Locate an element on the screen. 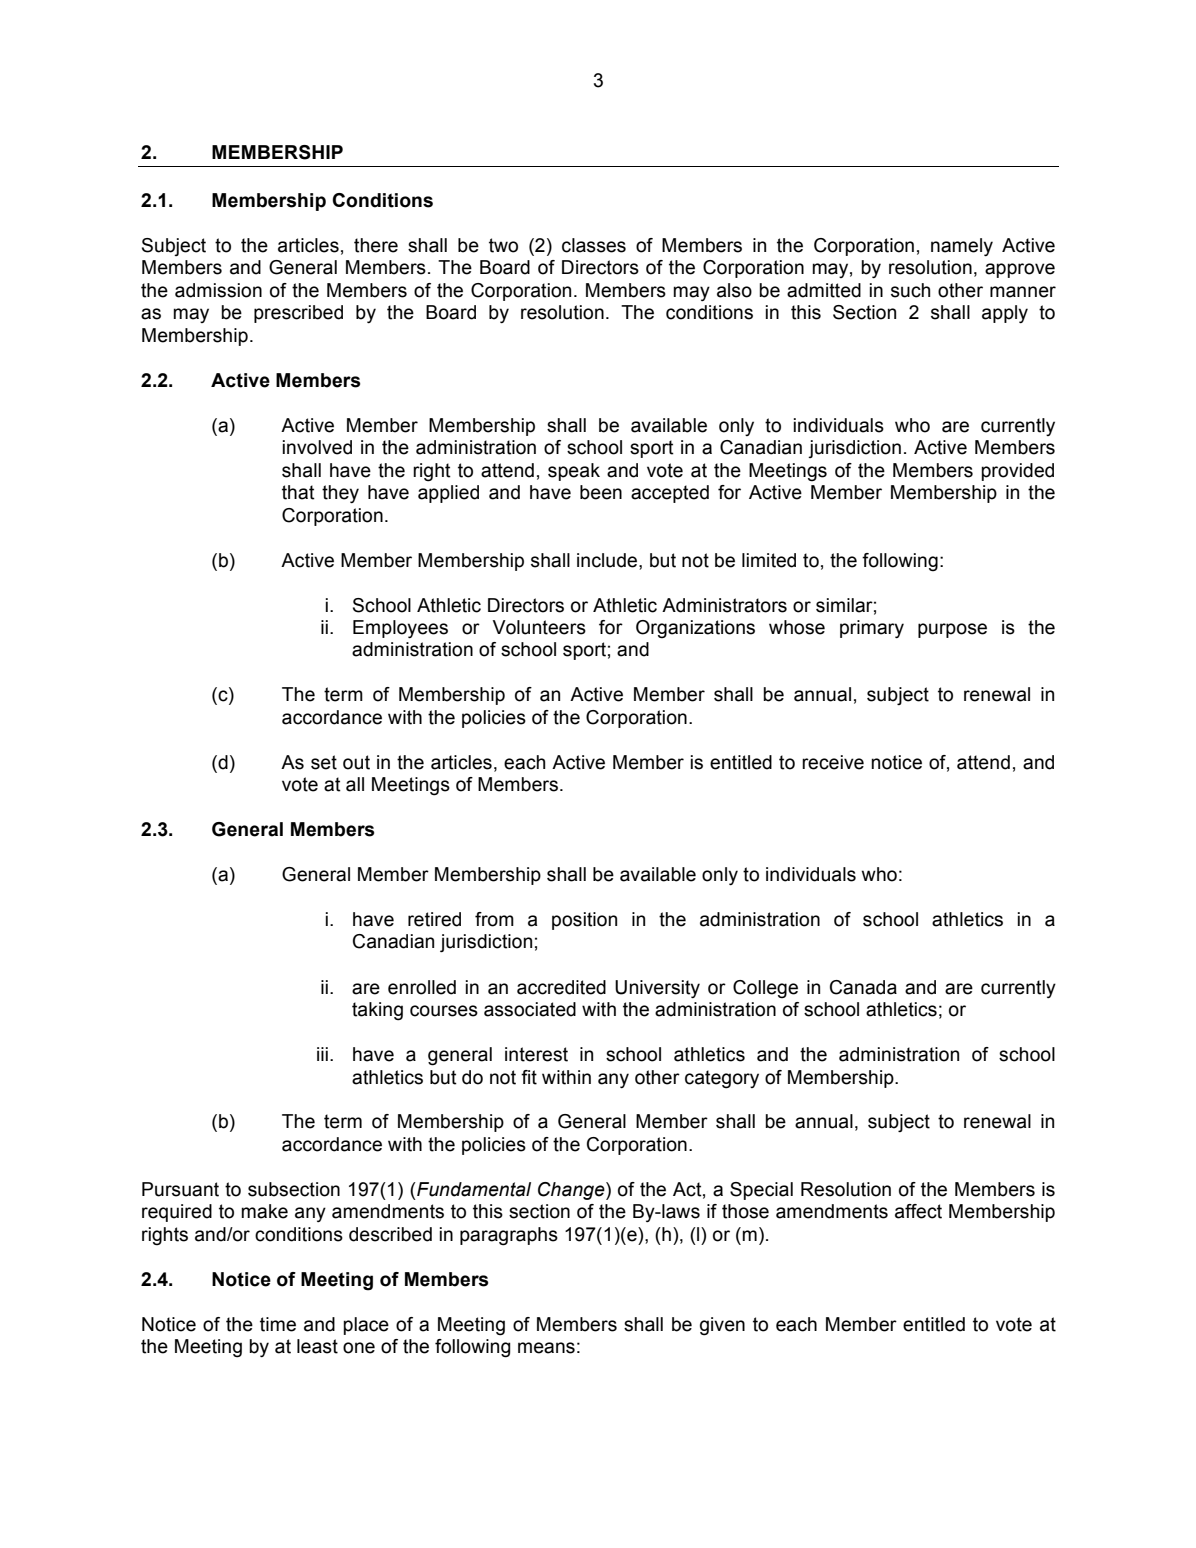  affect is located at coordinates (918, 1211).
